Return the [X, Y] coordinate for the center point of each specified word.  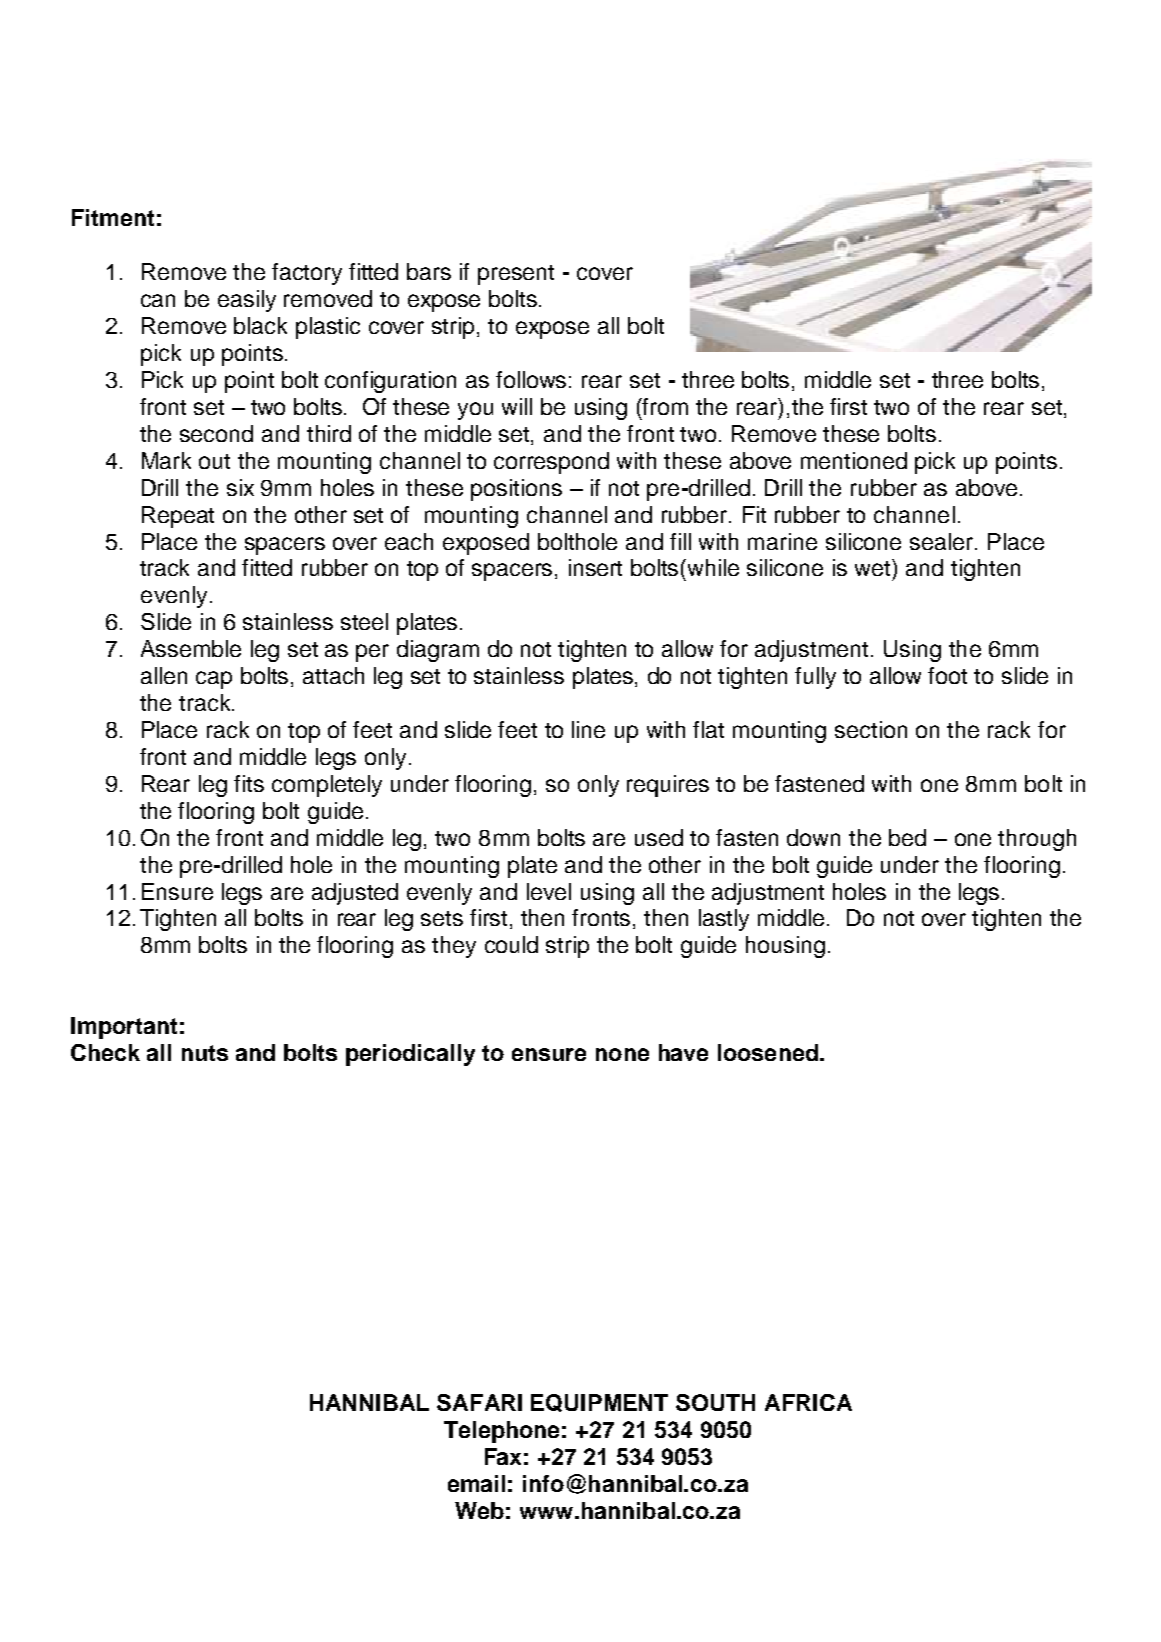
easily [247, 301]
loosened [768, 1052]
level [549, 891]
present [516, 275]
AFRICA [808, 1402]
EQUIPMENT [599, 1403]
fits [249, 783]
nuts [205, 1053]
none [622, 1054]
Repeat [178, 517]
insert [595, 567]
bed [907, 837]
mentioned [854, 460]
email [476, 1483]
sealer [943, 541]
